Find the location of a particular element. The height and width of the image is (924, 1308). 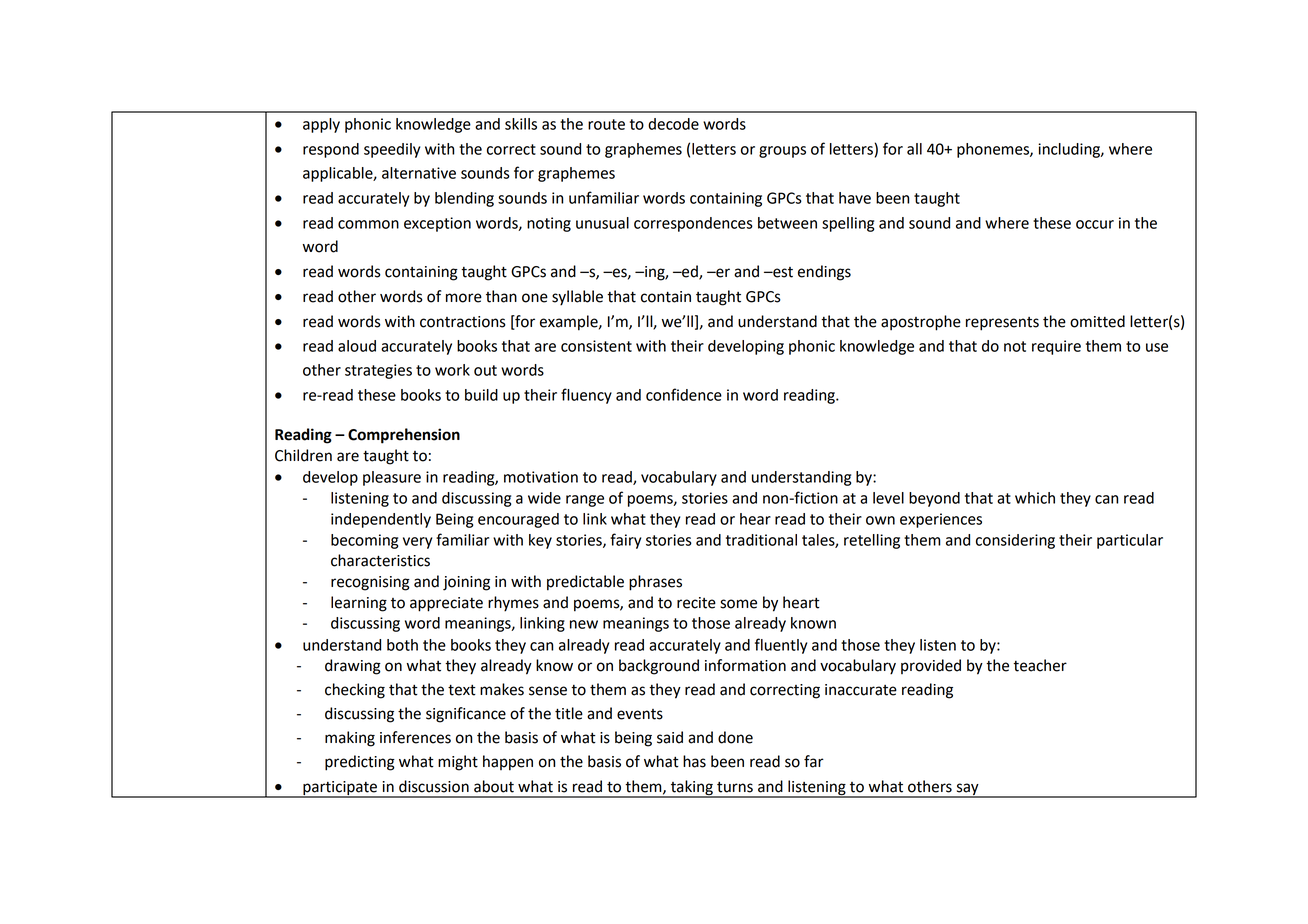

all is located at coordinates (914, 149).
